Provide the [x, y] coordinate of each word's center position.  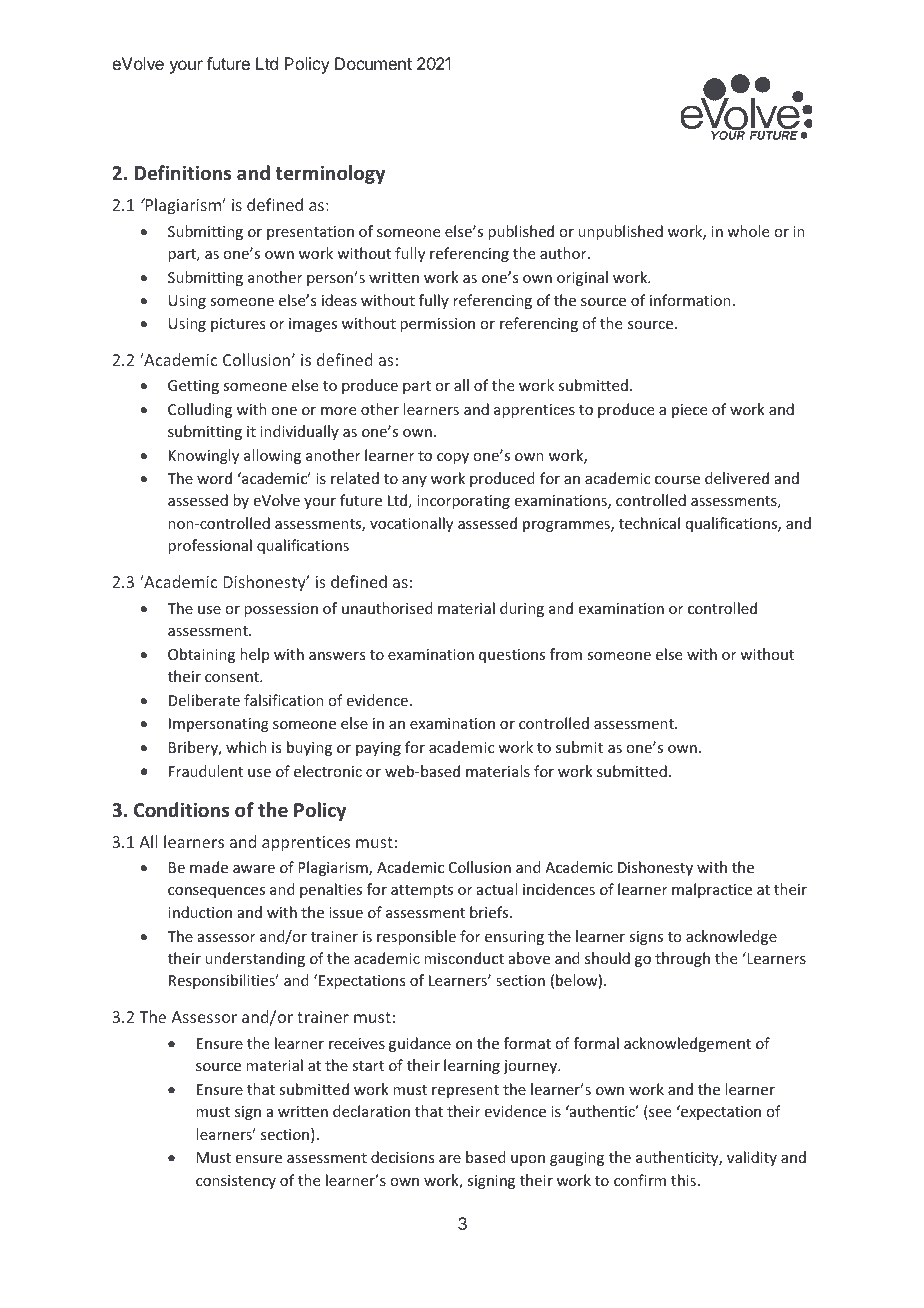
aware [254, 869]
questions [512, 656]
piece [689, 411]
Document [373, 63]
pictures [238, 325]
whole [748, 231]
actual [497, 889]
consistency [236, 1182]
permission [437, 325]
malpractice [712, 890]
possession [281, 610]
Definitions [182, 173]
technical [649, 523]
